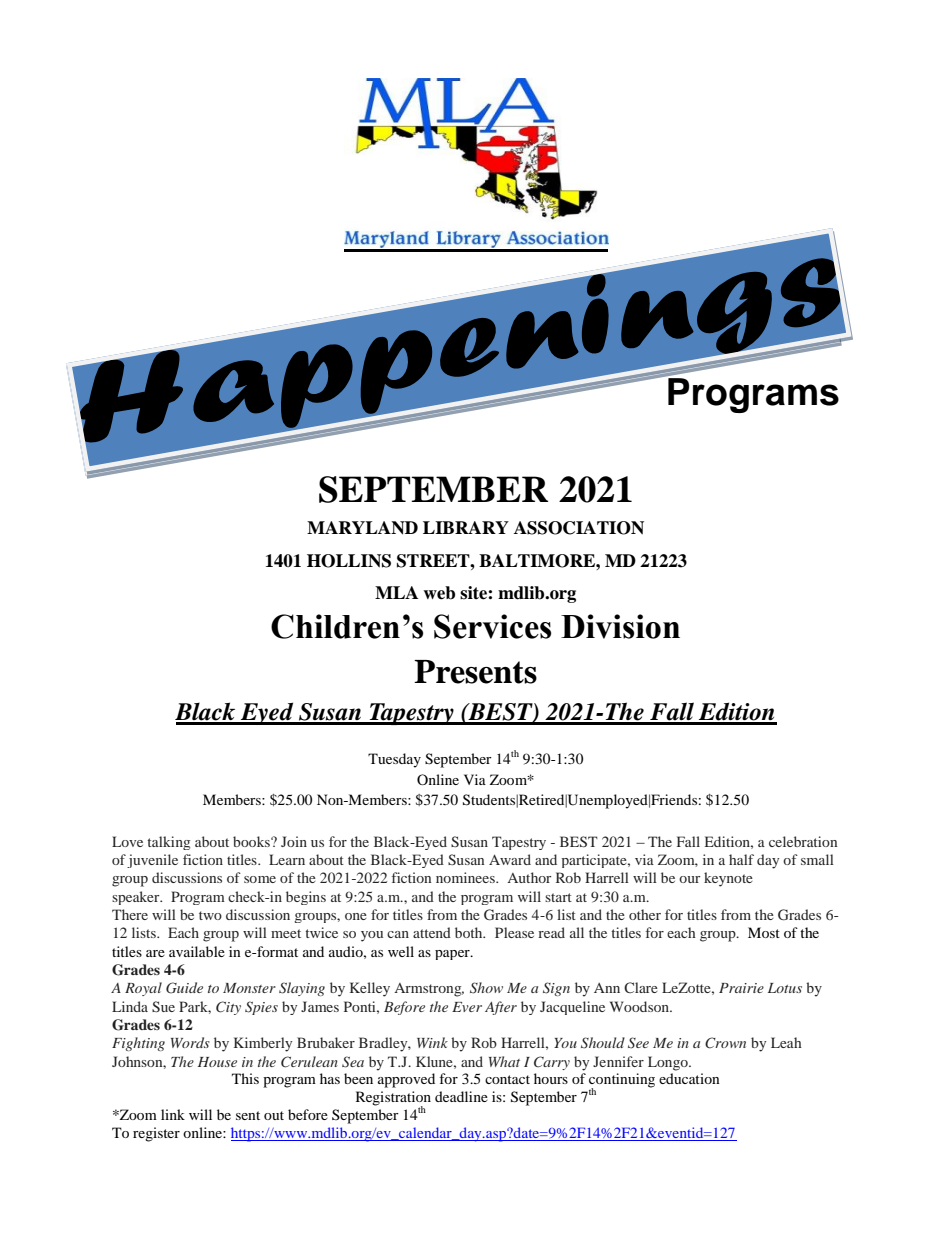 This screenshot has height=1233, width=952. I want to click on link, so click(173, 1114).
